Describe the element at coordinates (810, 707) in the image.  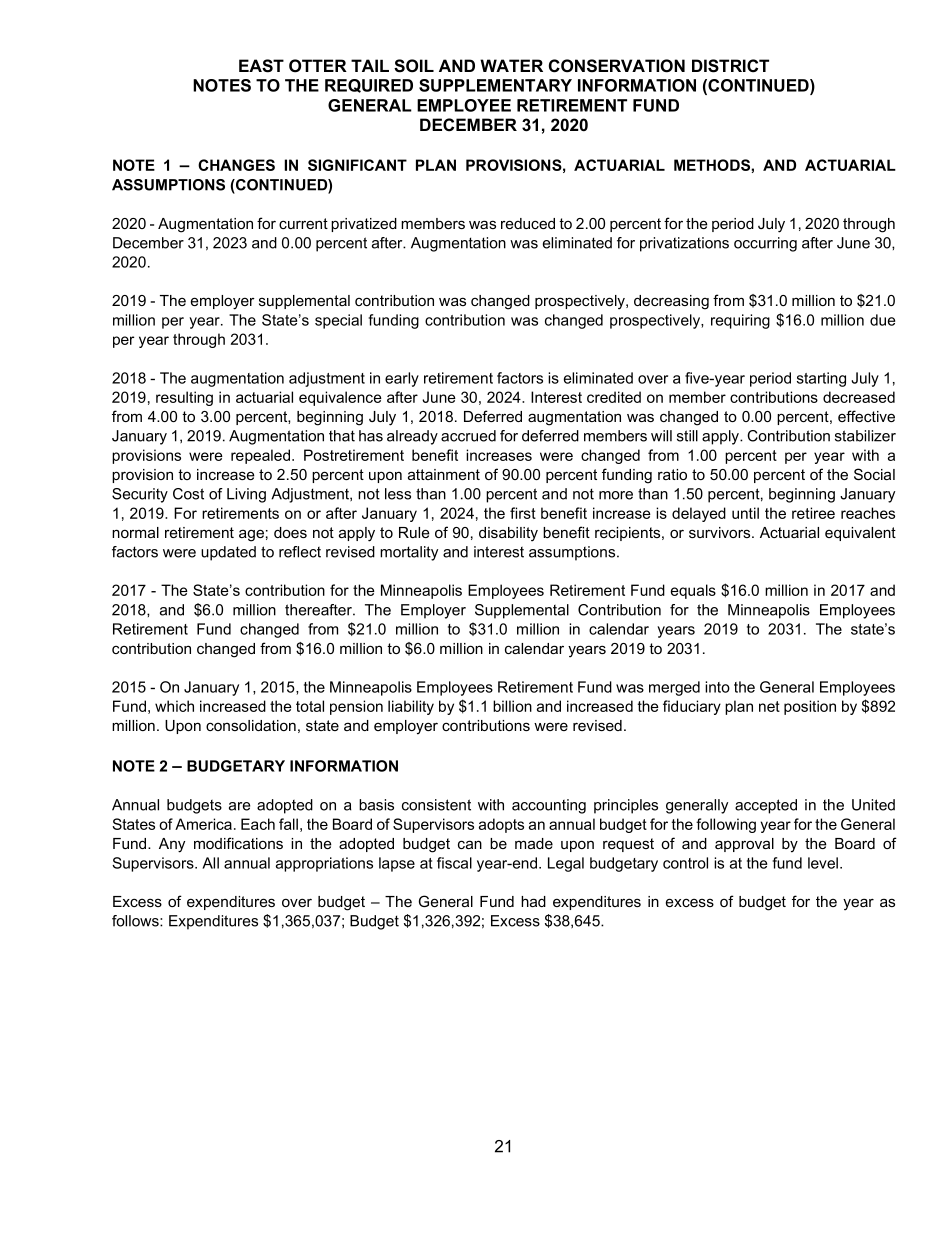
I see `position` at that location.
